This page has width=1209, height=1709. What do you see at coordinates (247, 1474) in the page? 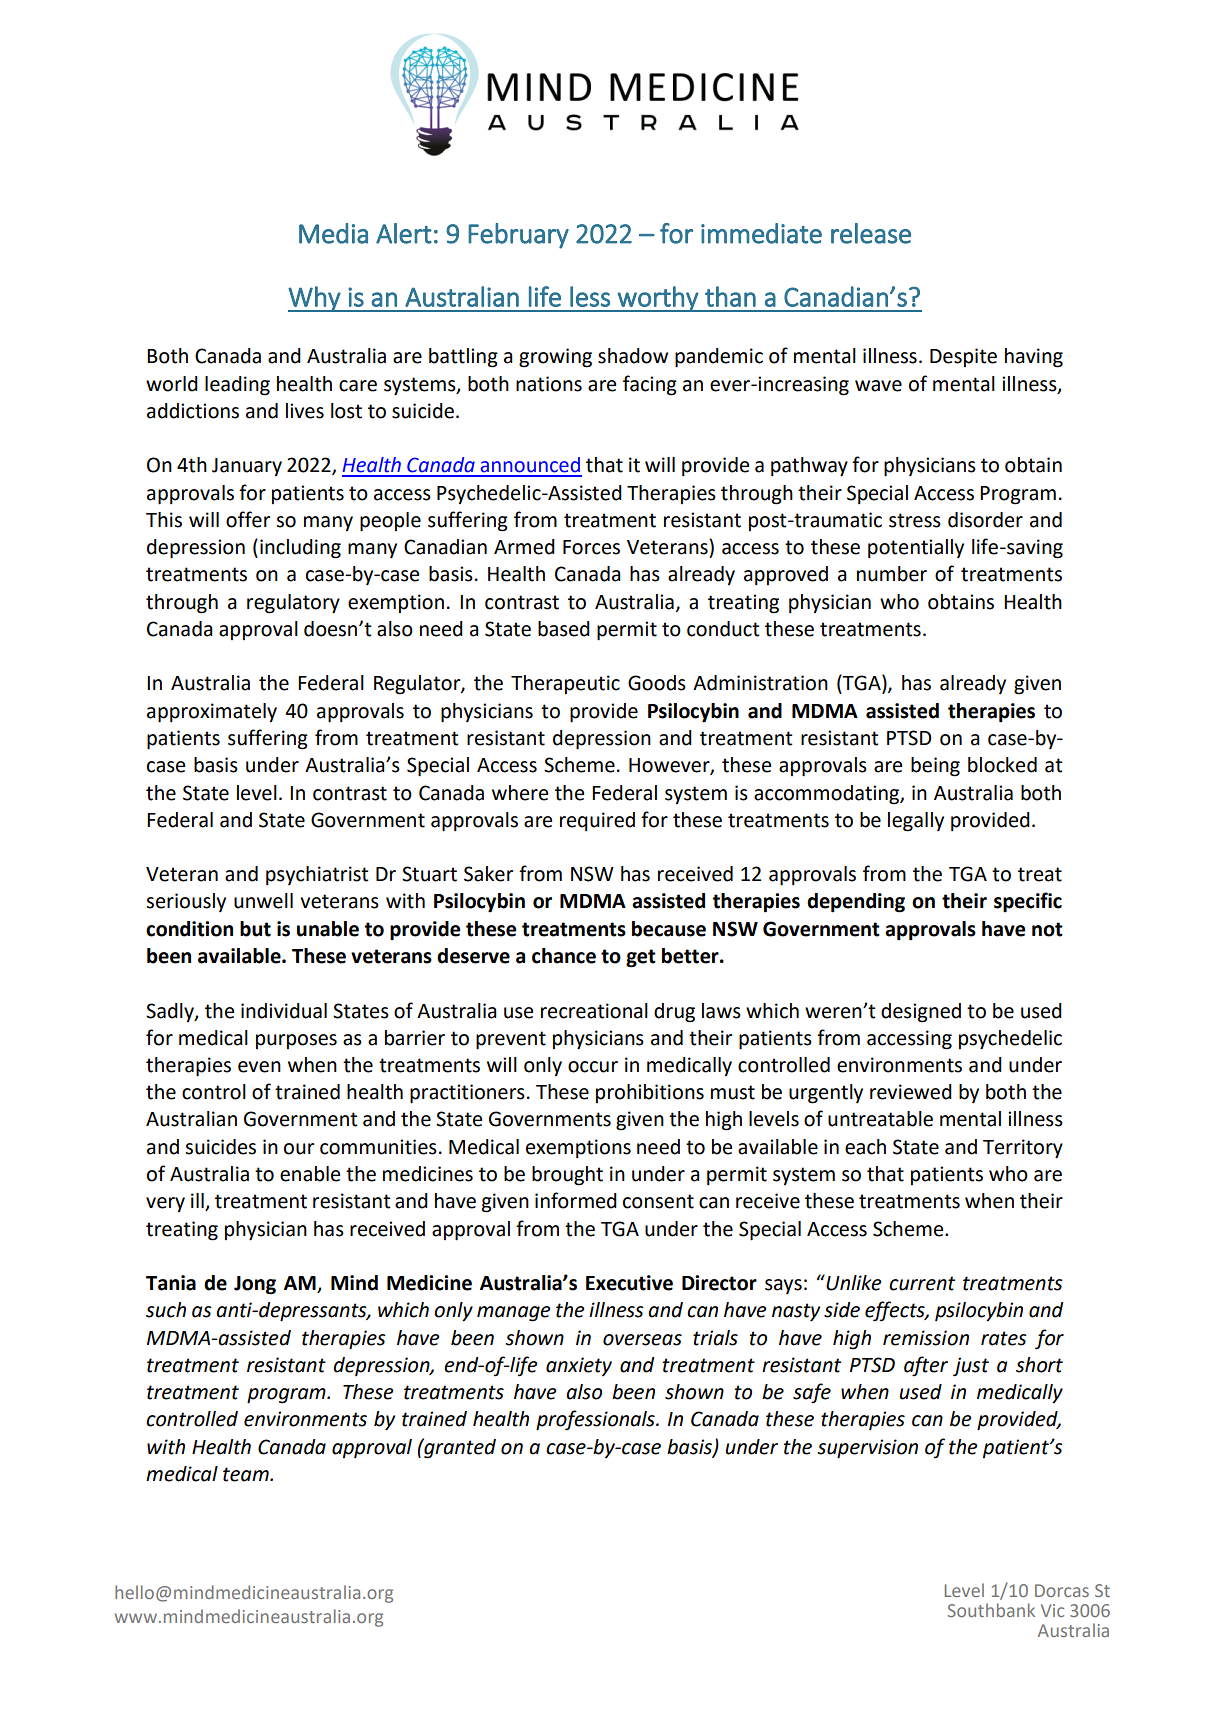
I see `team` at bounding box center [247, 1474].
